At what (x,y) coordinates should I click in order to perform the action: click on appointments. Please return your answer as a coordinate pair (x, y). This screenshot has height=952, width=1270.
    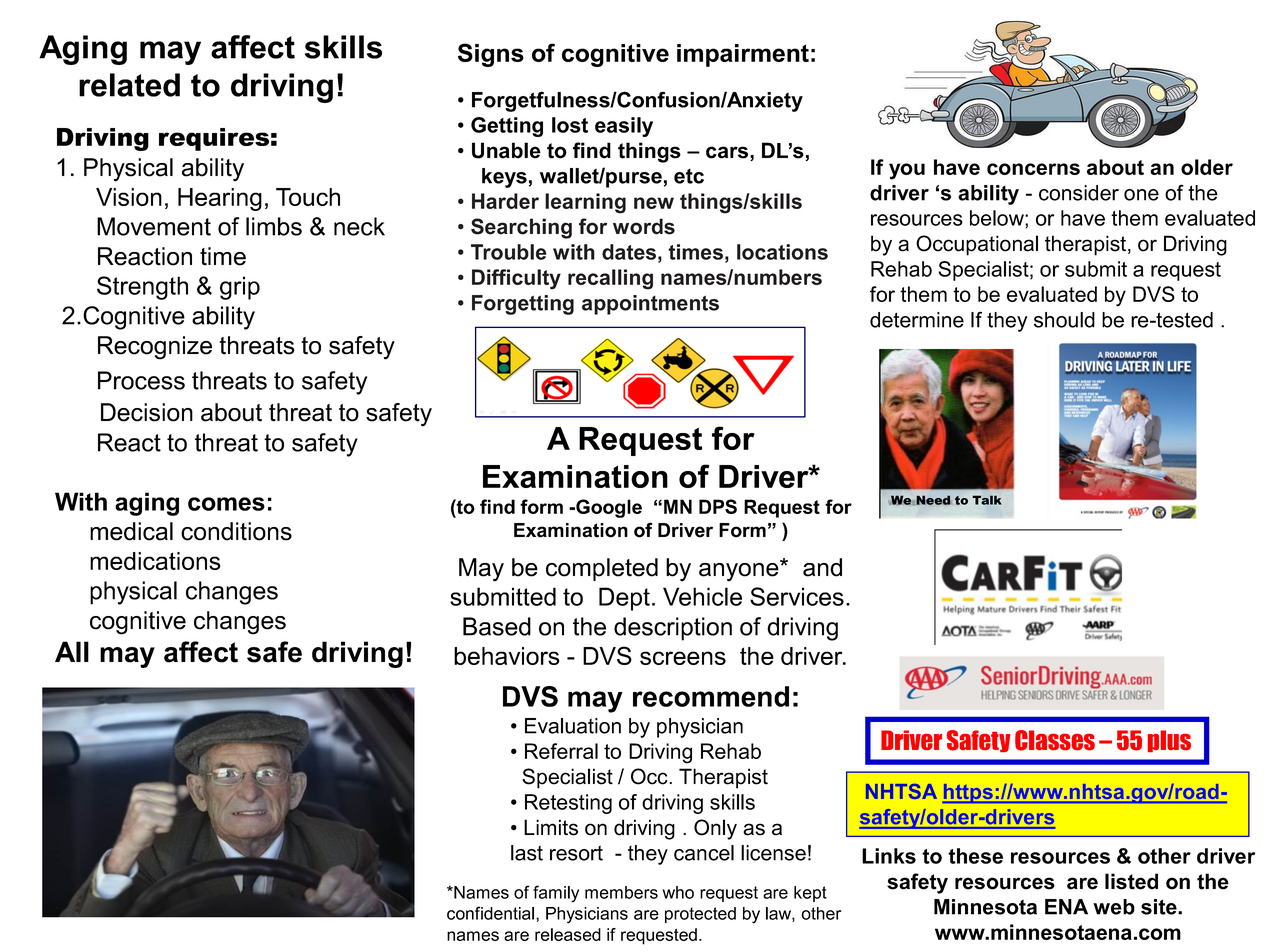
    Looking at the image, I should click on (650, 305).
